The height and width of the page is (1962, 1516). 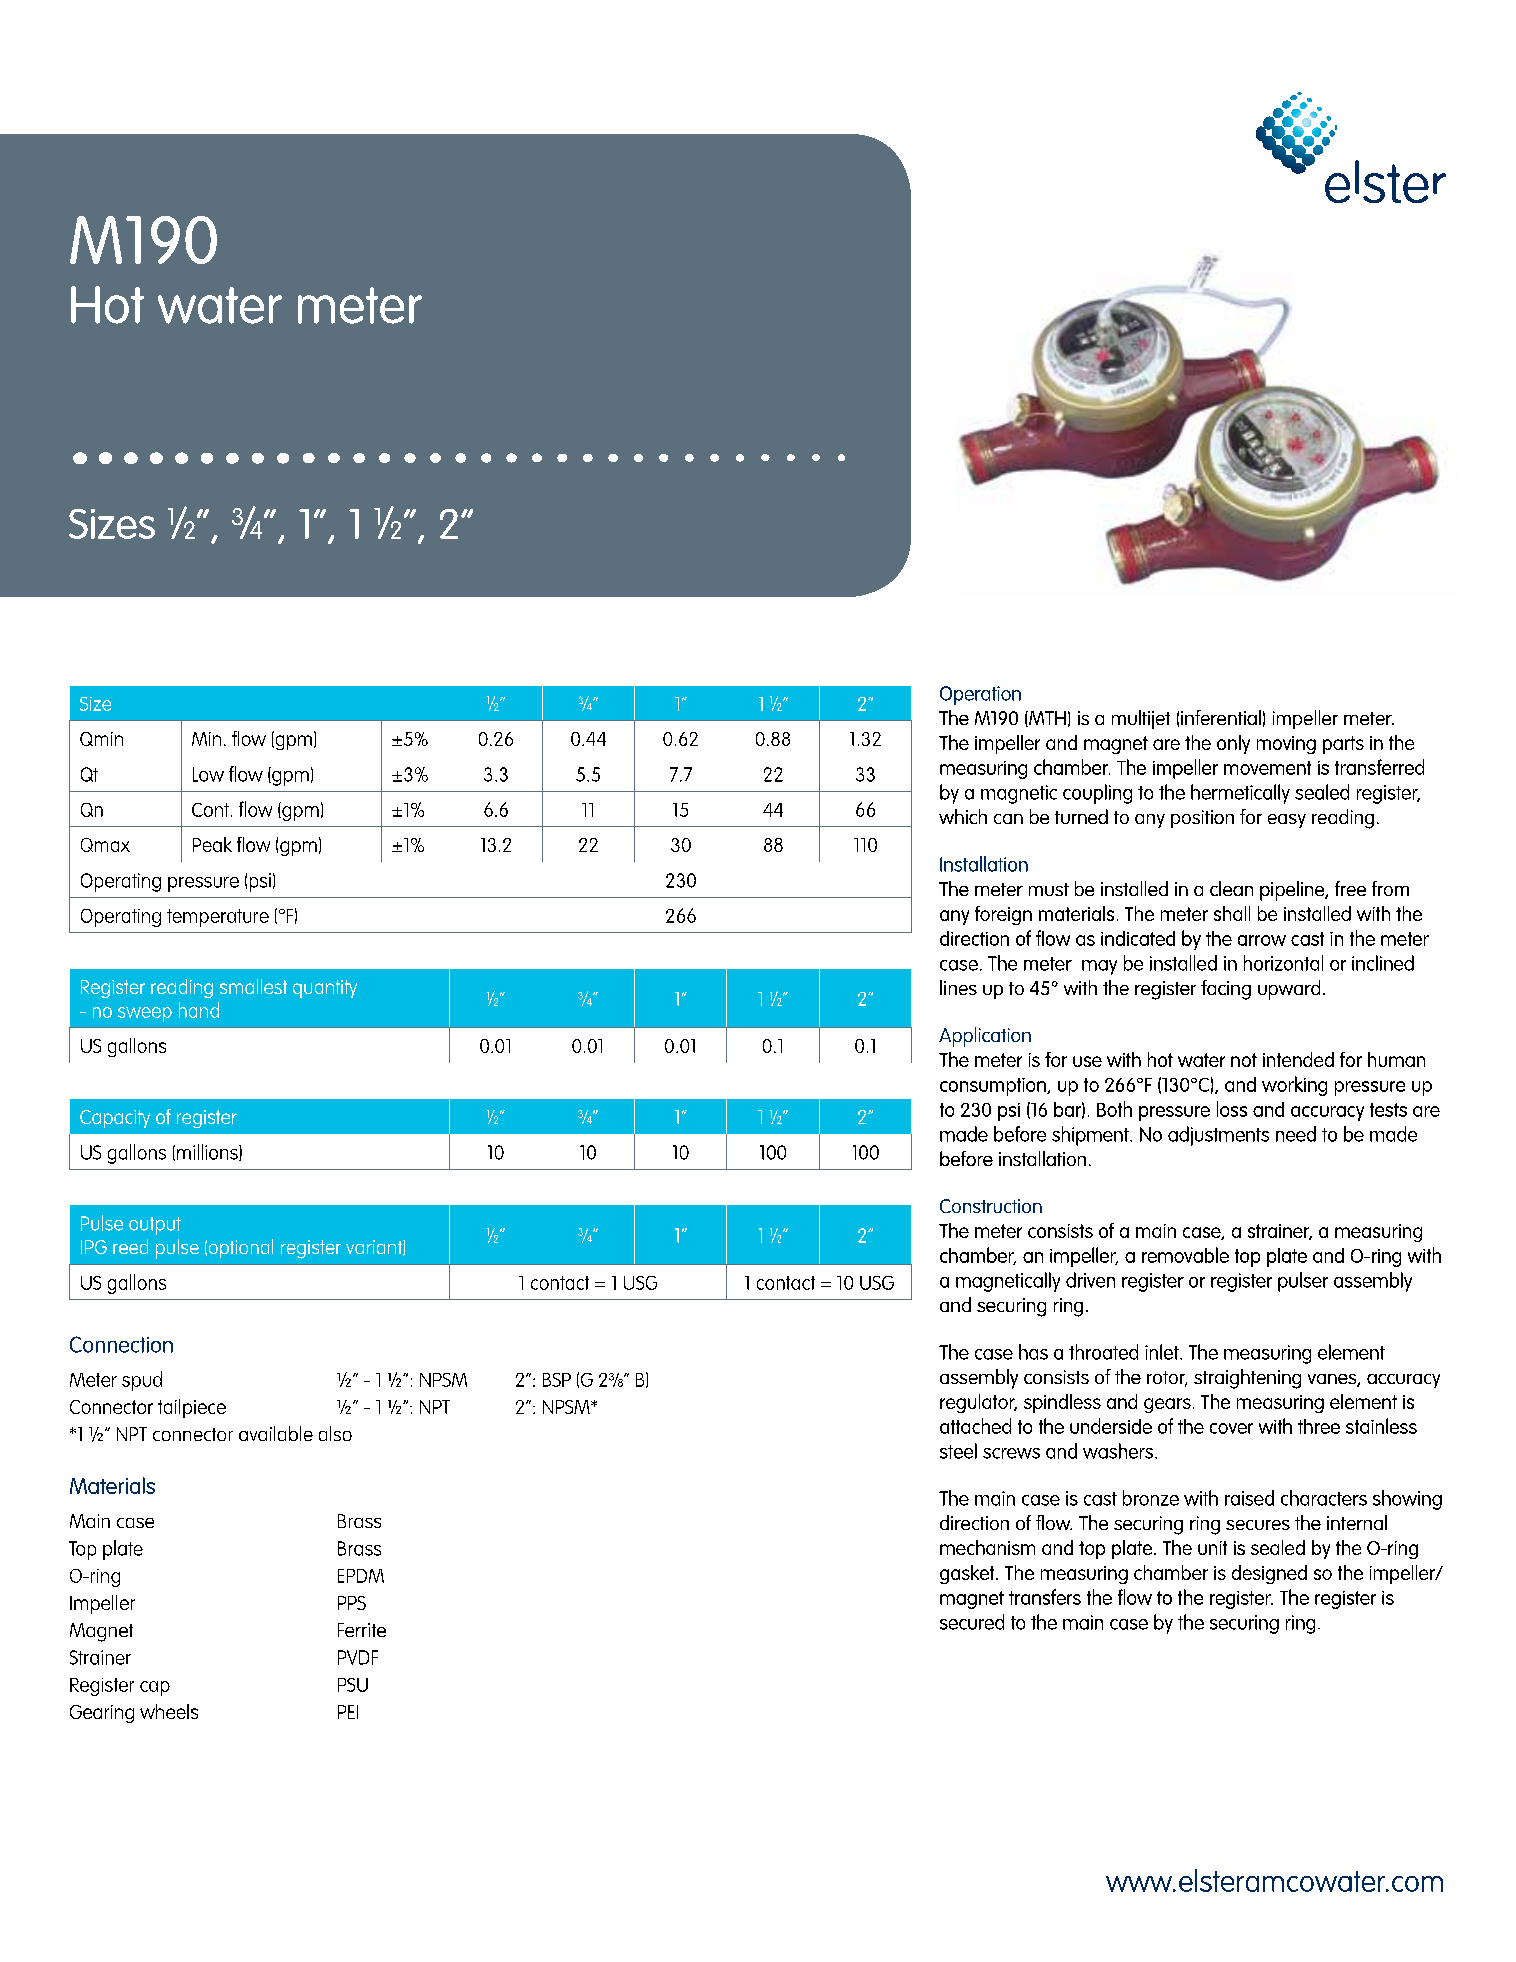 I want to click on secured, so click(x=972, y=1622).
